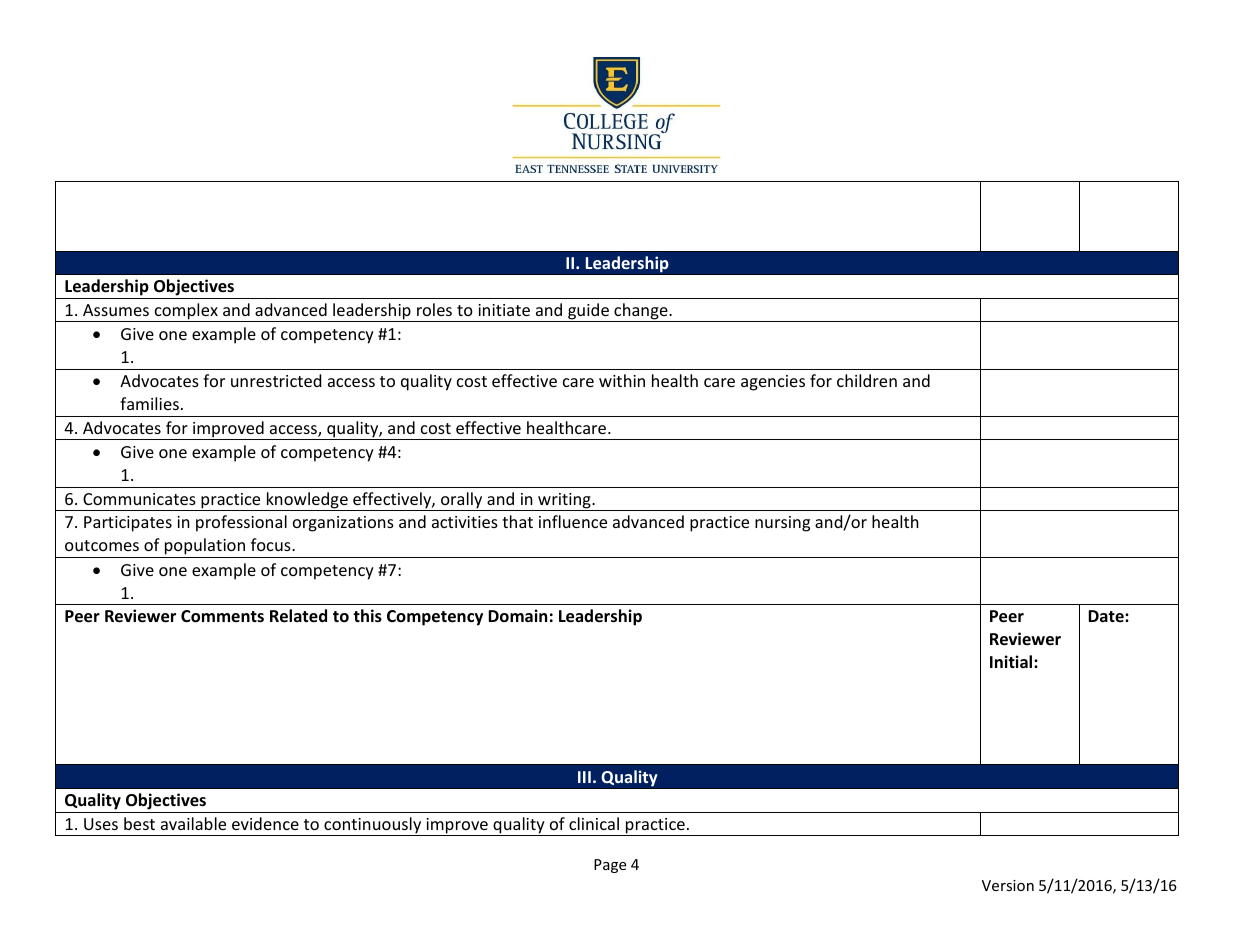 The image size is (1233, 952). I want to click on Domain, so click(517, 616).
